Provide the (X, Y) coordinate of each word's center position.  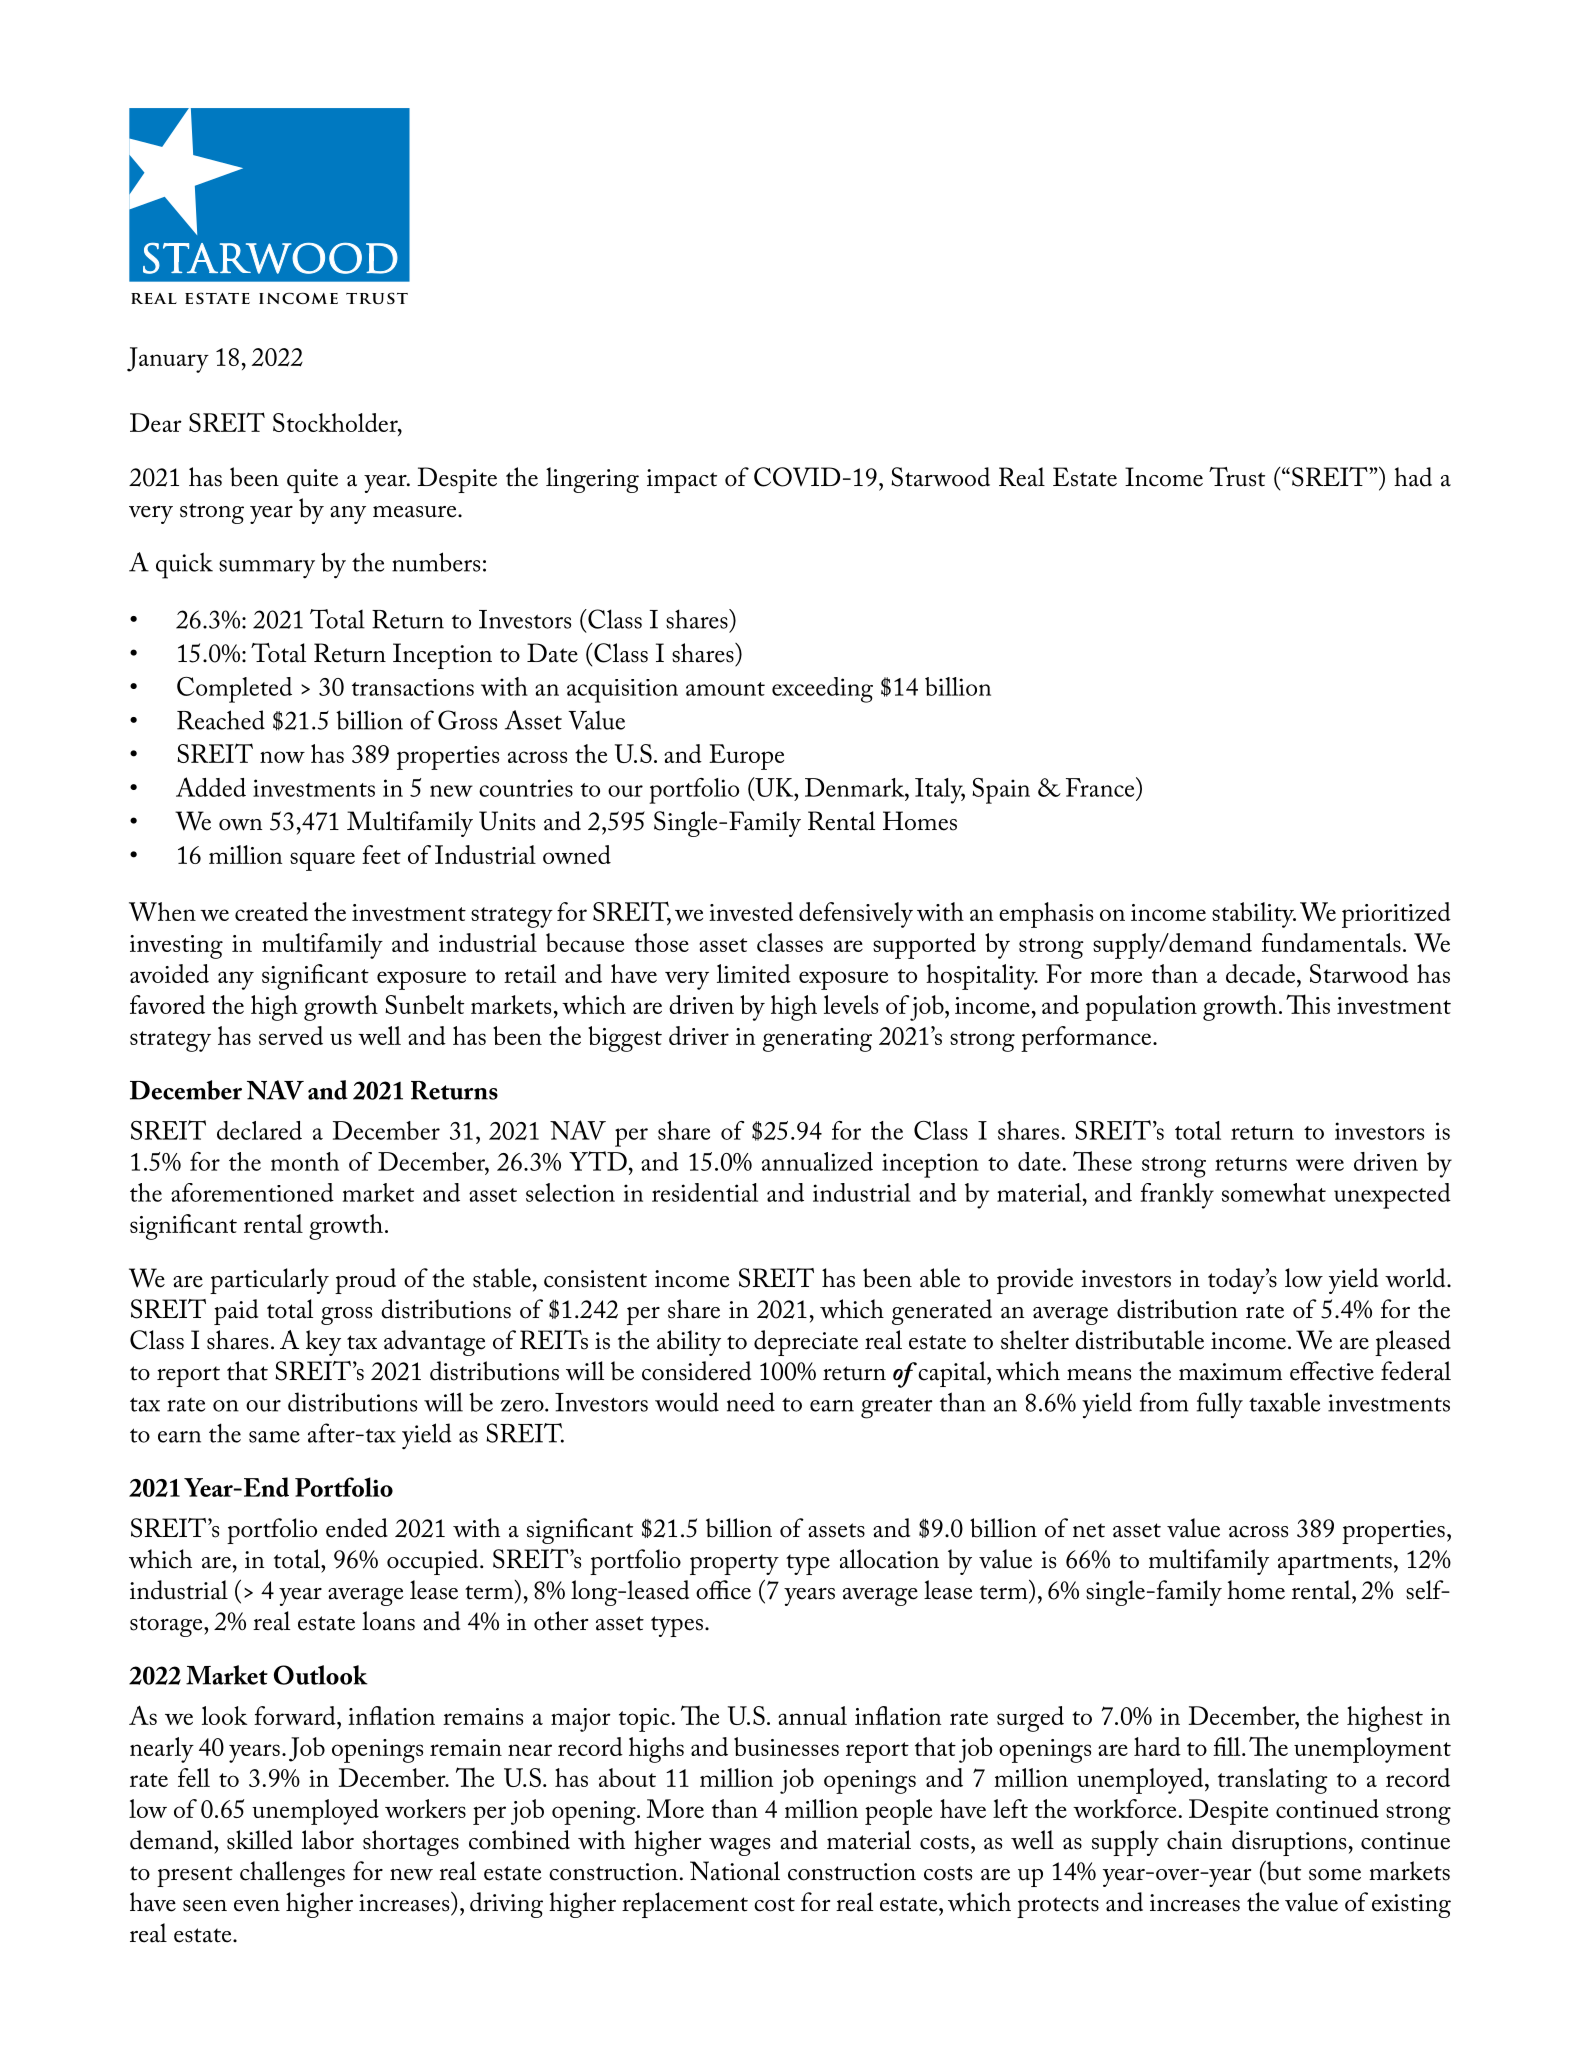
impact (682, 481)
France (1101, 787)
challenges (292, 1874)
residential (705, 1192)
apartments (1335, 1564)
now (282, 757)
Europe (746, 757)
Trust (1237, 477)
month (305, 1161)
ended (357, 1528)
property (734, 1564)
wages (739, 1847)
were (1320, 1165)
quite (312, 481)
